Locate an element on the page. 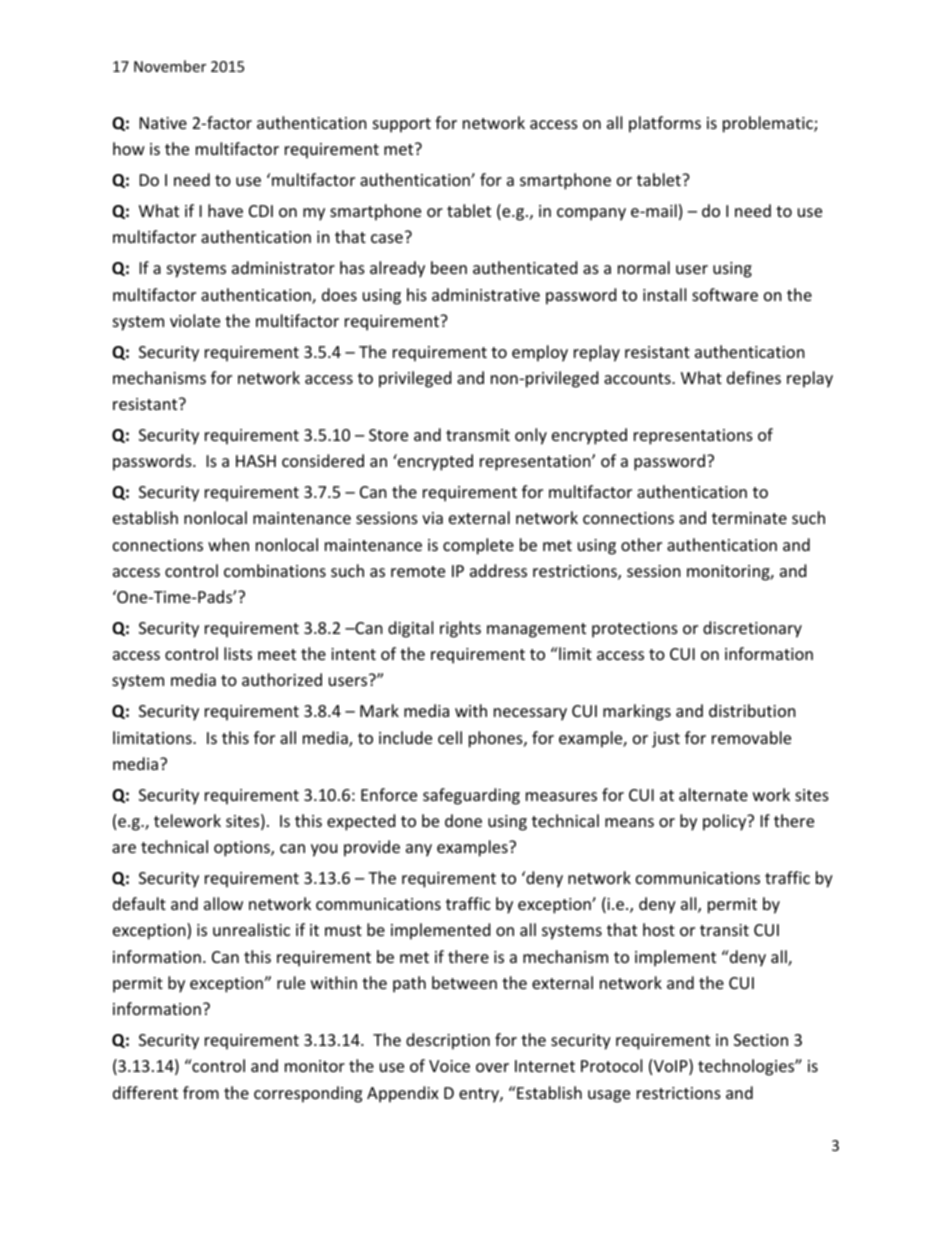  remote is located at coordinates (418, 571).
